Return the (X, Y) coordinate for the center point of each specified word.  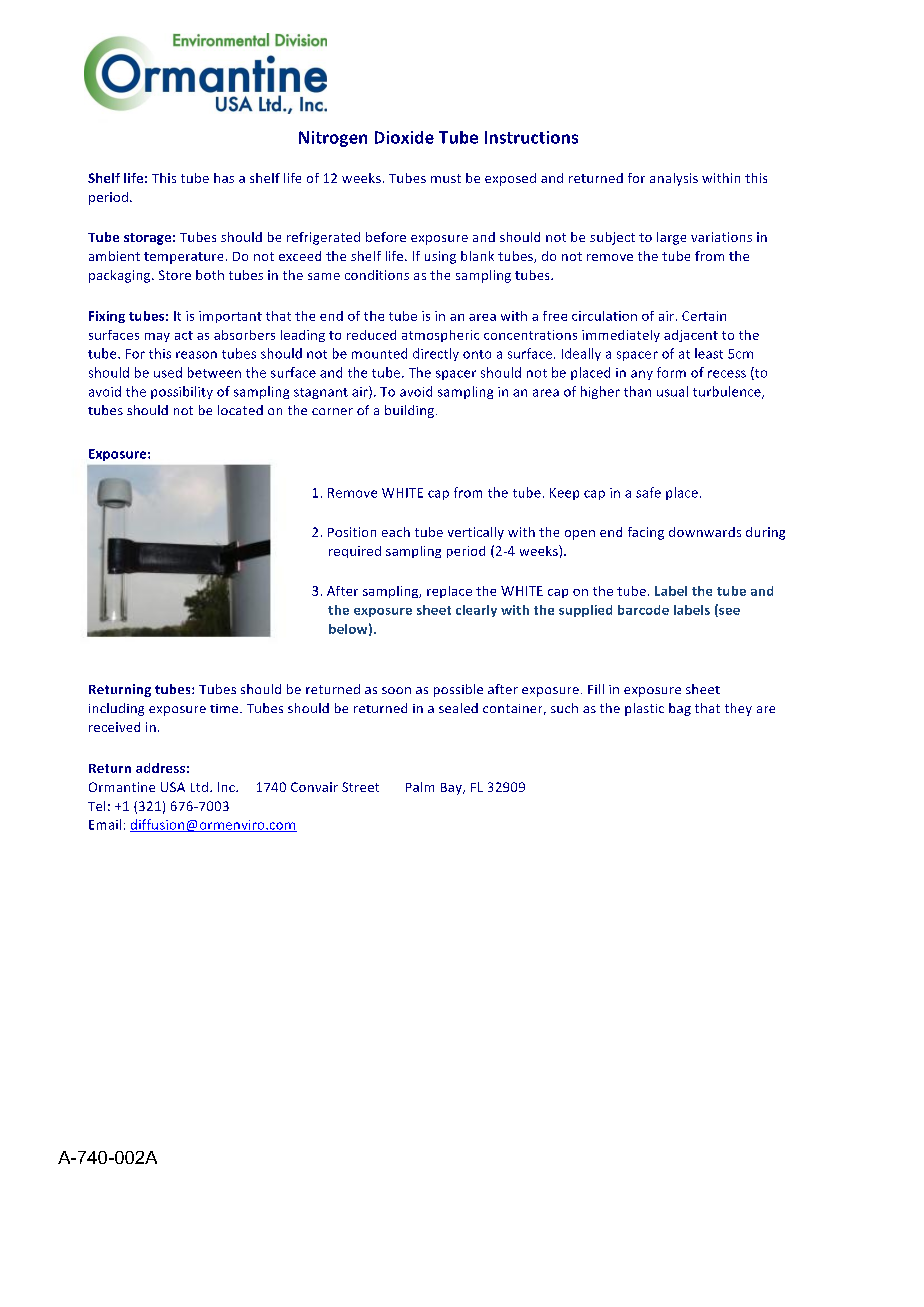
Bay (452, 789)
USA (173, 787)
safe (648, 492)
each (396, 532)
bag (680, 709)
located (240, 410)
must (446, 178)
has (224, 178)
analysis (674, 179)
